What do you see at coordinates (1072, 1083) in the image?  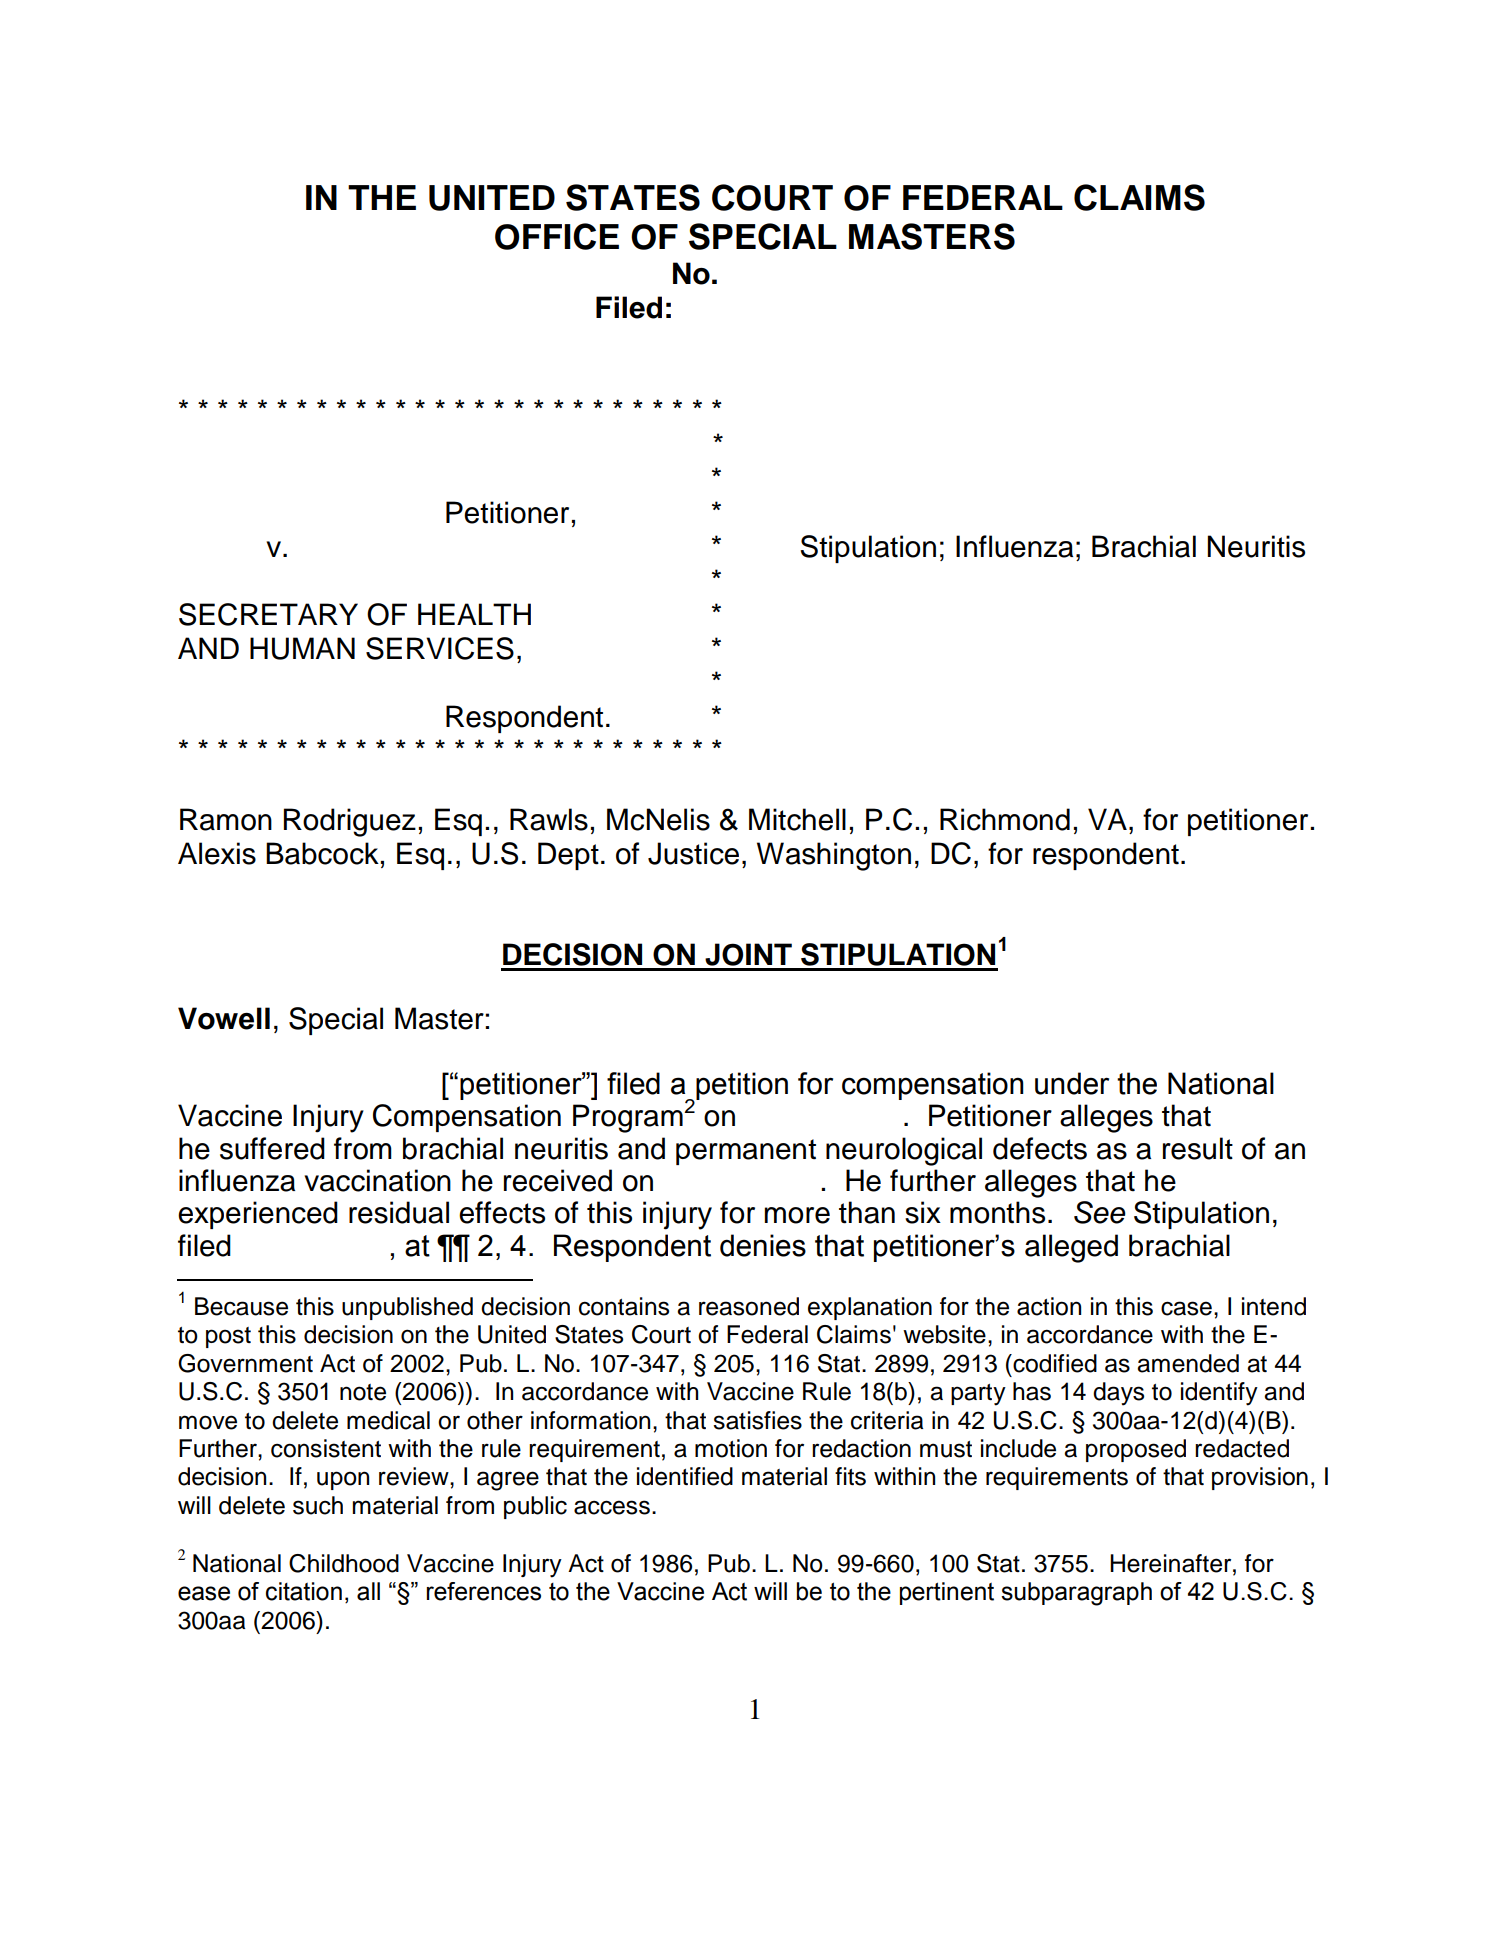 I see `under` at bounding box center [1072, 1083].
